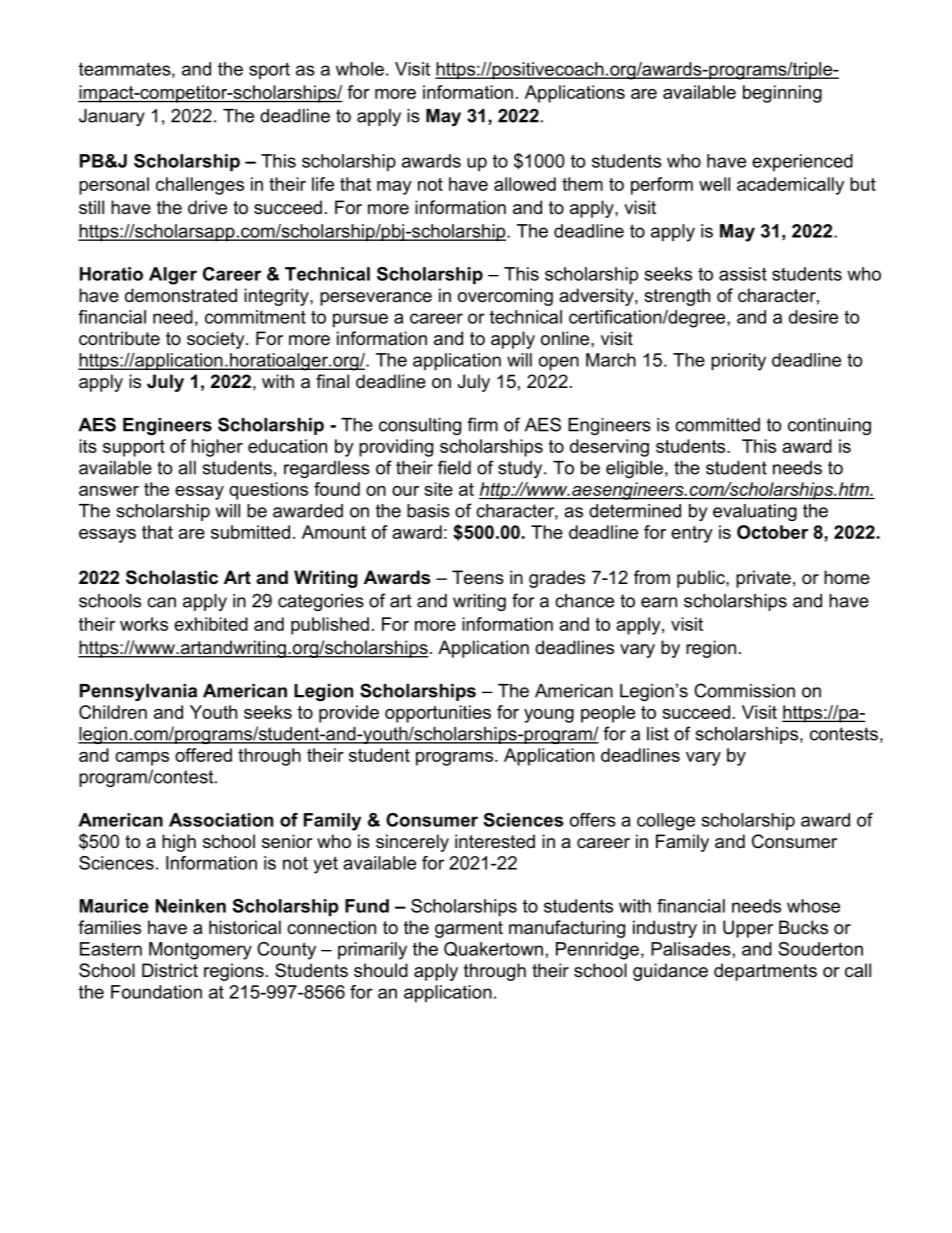 The height and width of the document is (1233, 952). What do you see at coordinates (217, 340) in the document?
I see `society` at bounding box center [217, 340].
